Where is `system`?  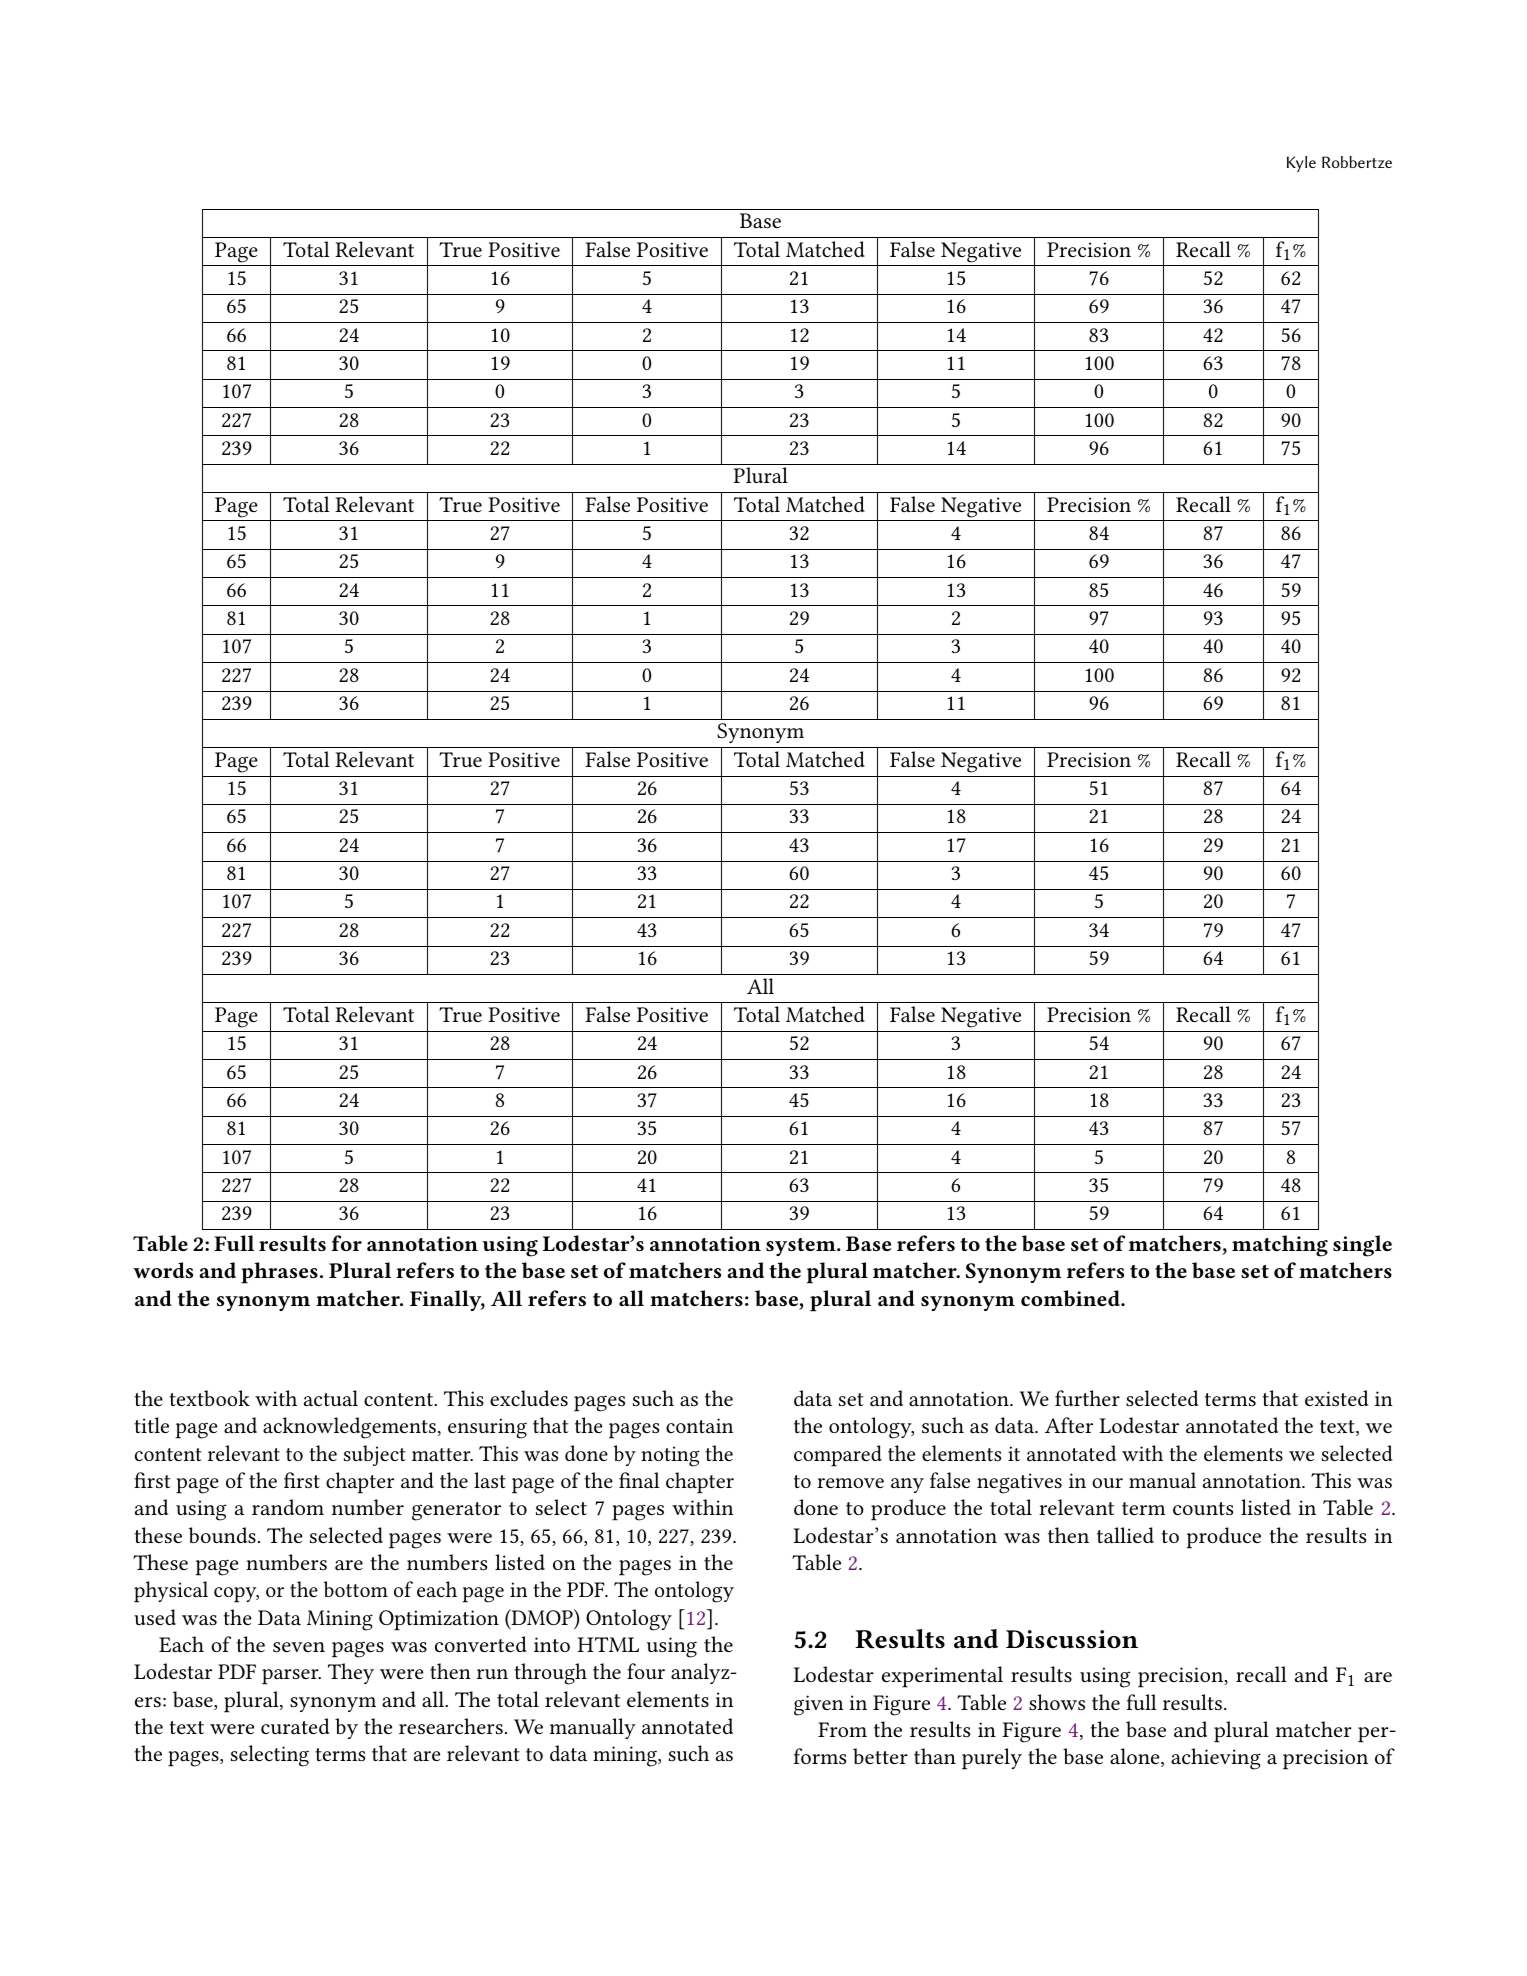 system is located at coordinates (802, 1247).
